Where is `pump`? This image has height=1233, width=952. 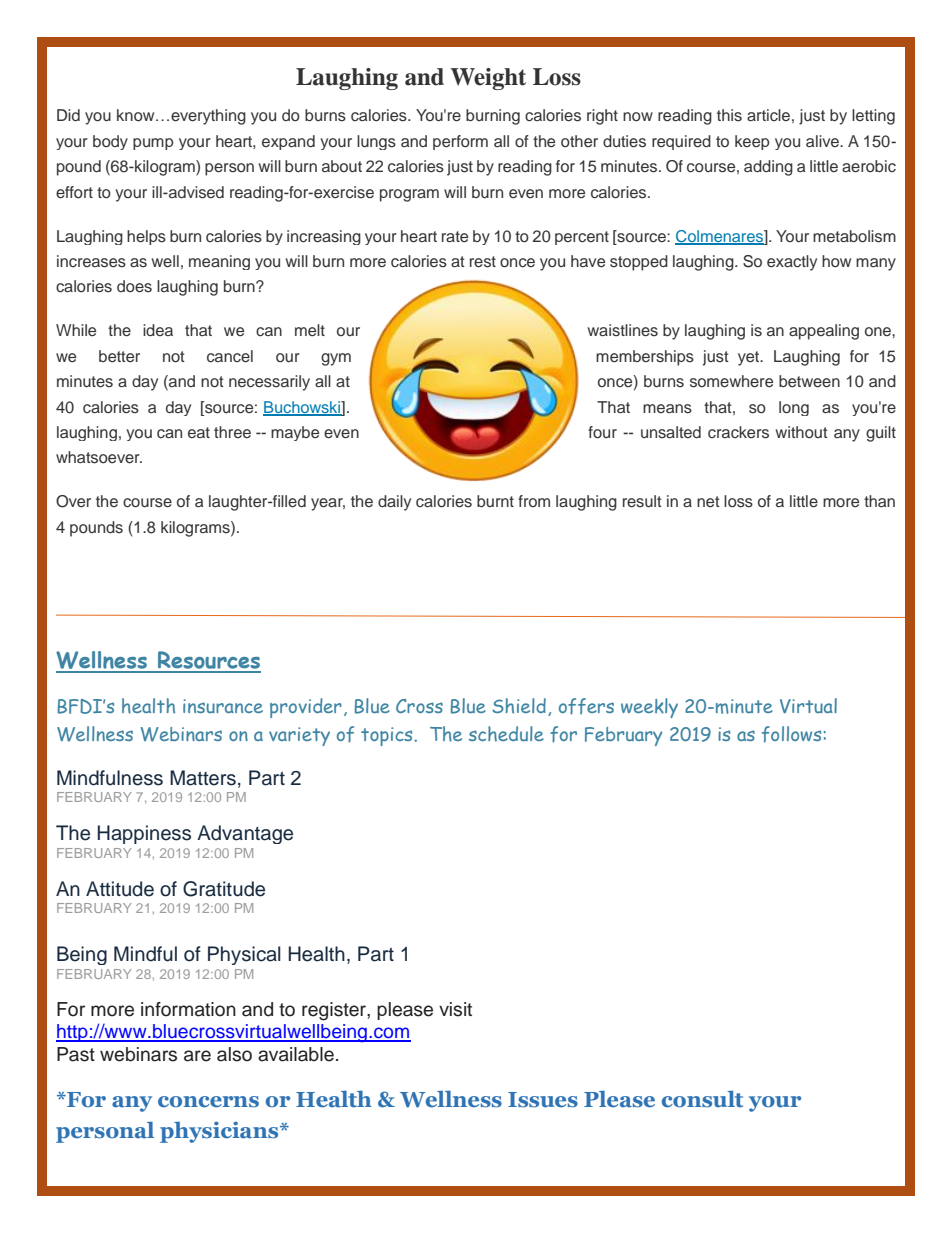
pump is located at coordinates (153, 144).
